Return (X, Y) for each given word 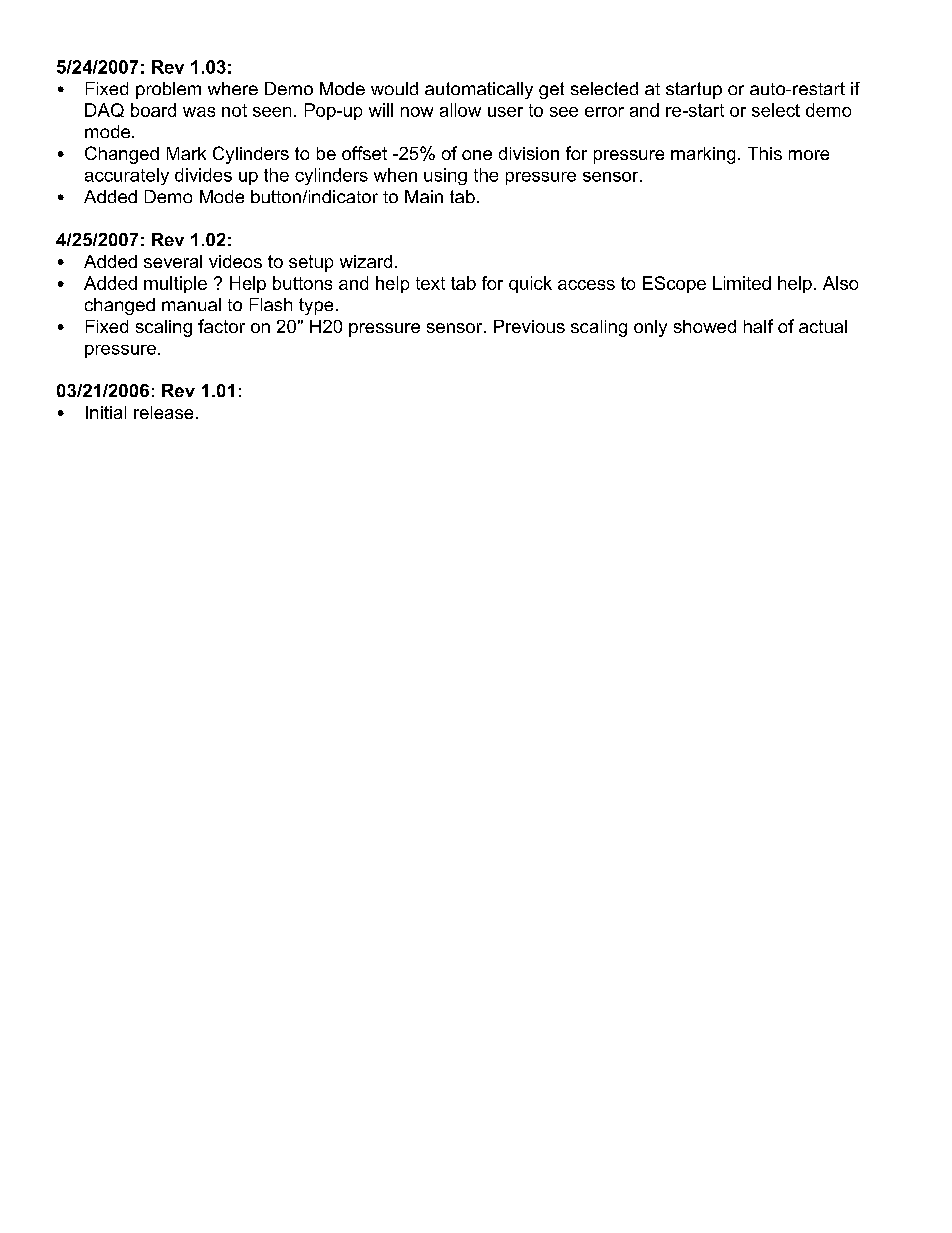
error (604, 112)
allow (460, 110)
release (163, 412)
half (758, 326)
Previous (529, 326)
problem (168, 90)
